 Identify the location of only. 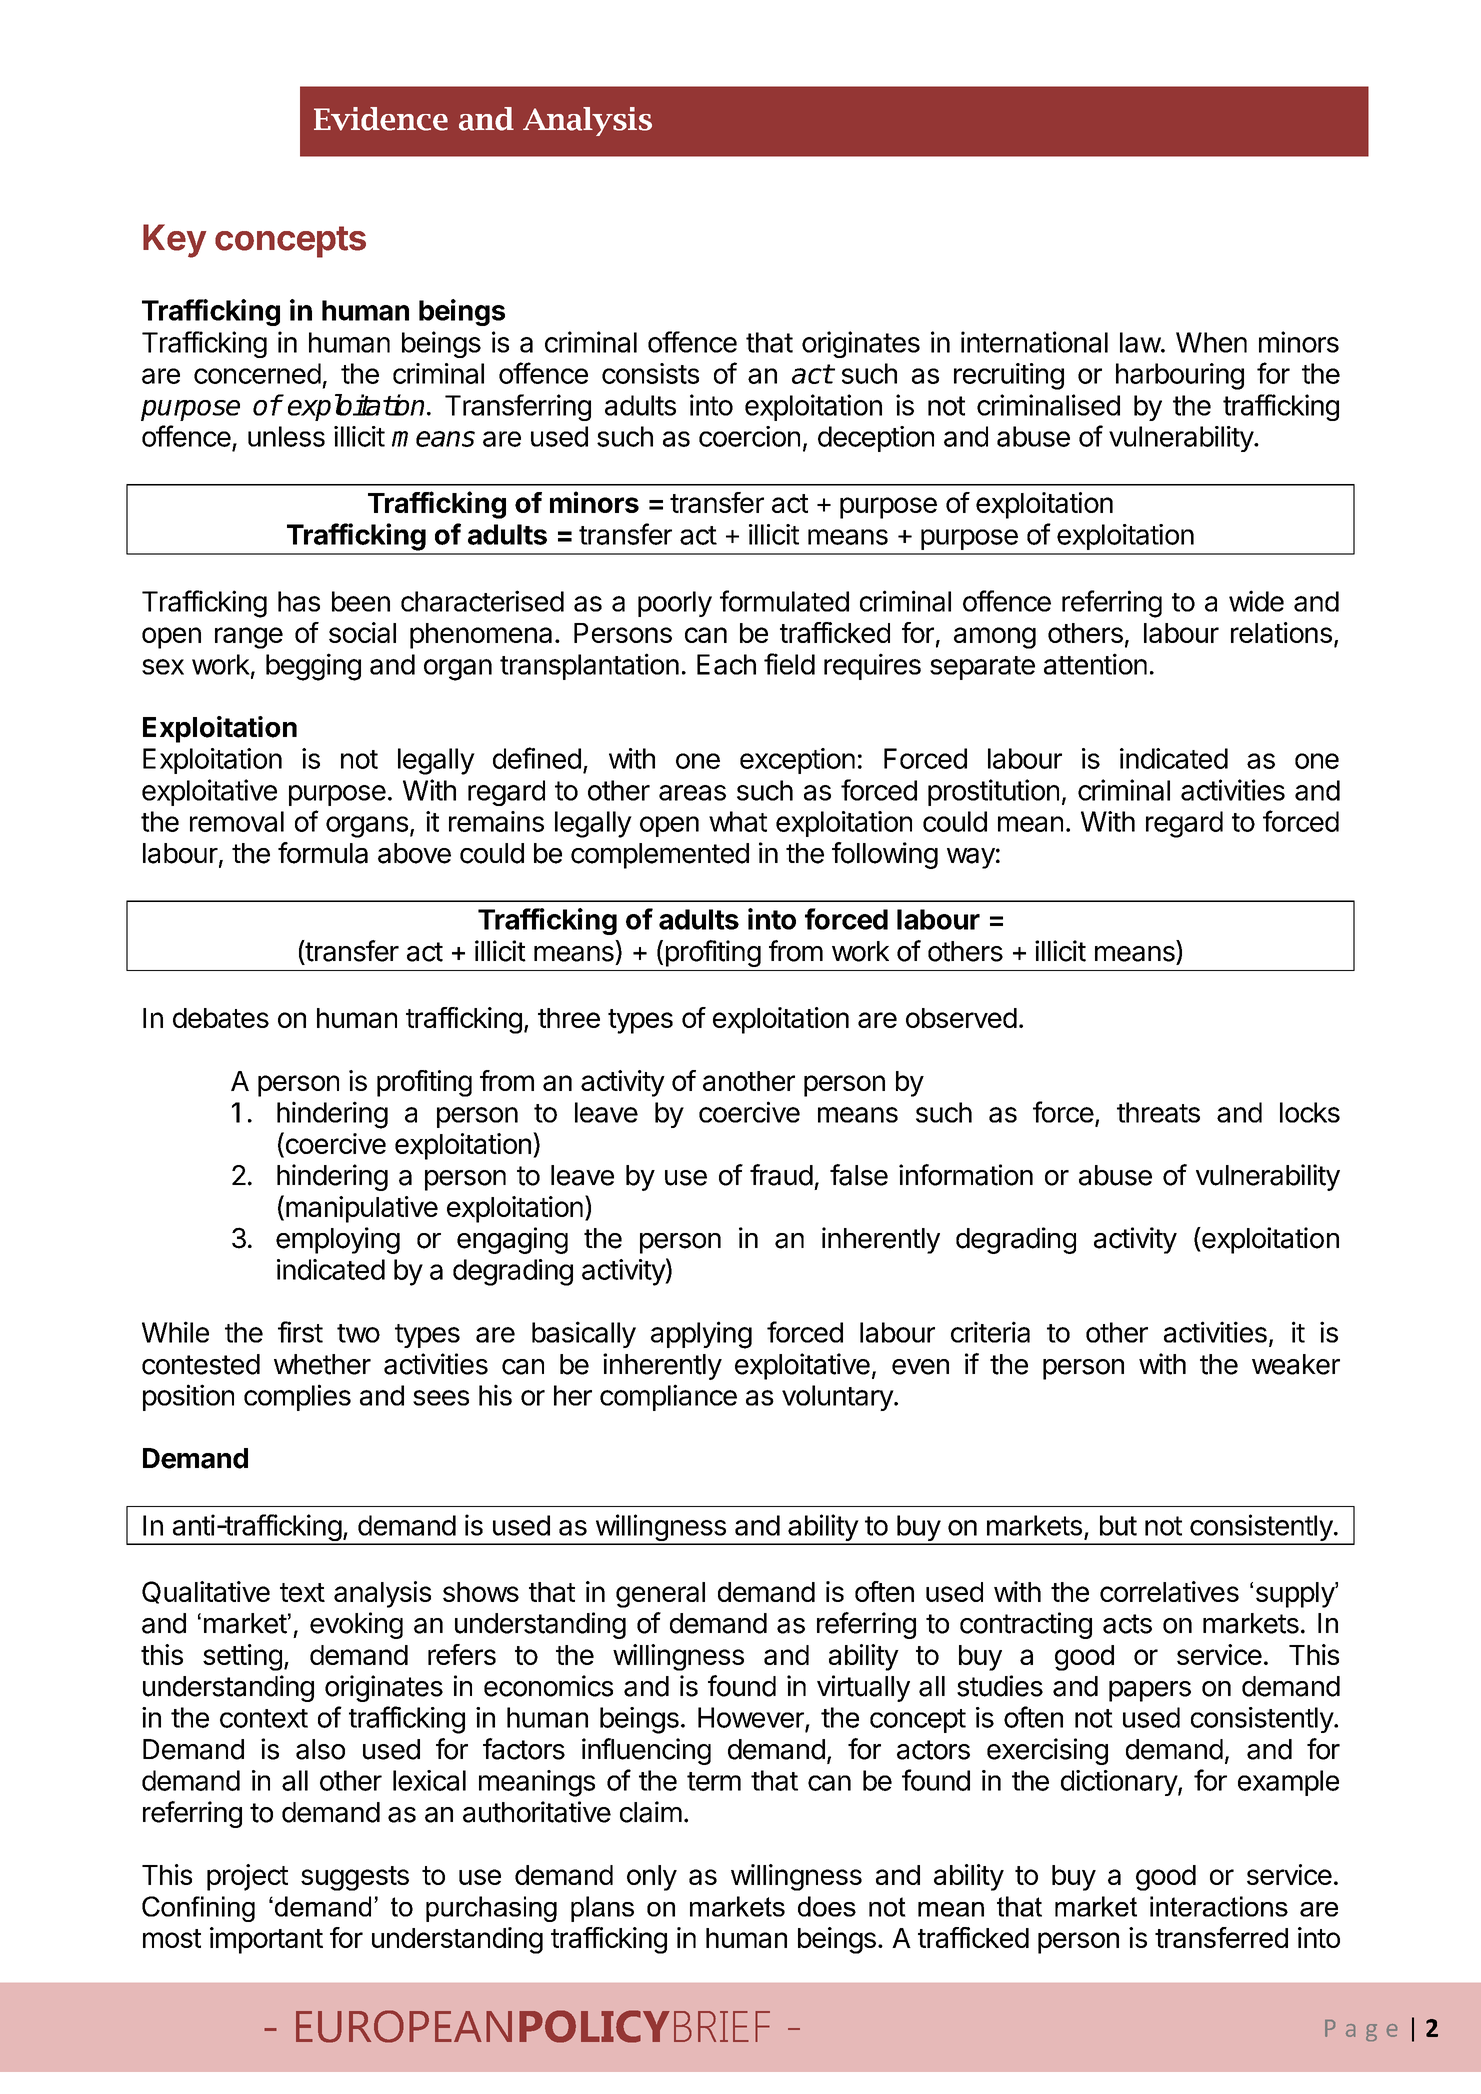
(652, 1878).
